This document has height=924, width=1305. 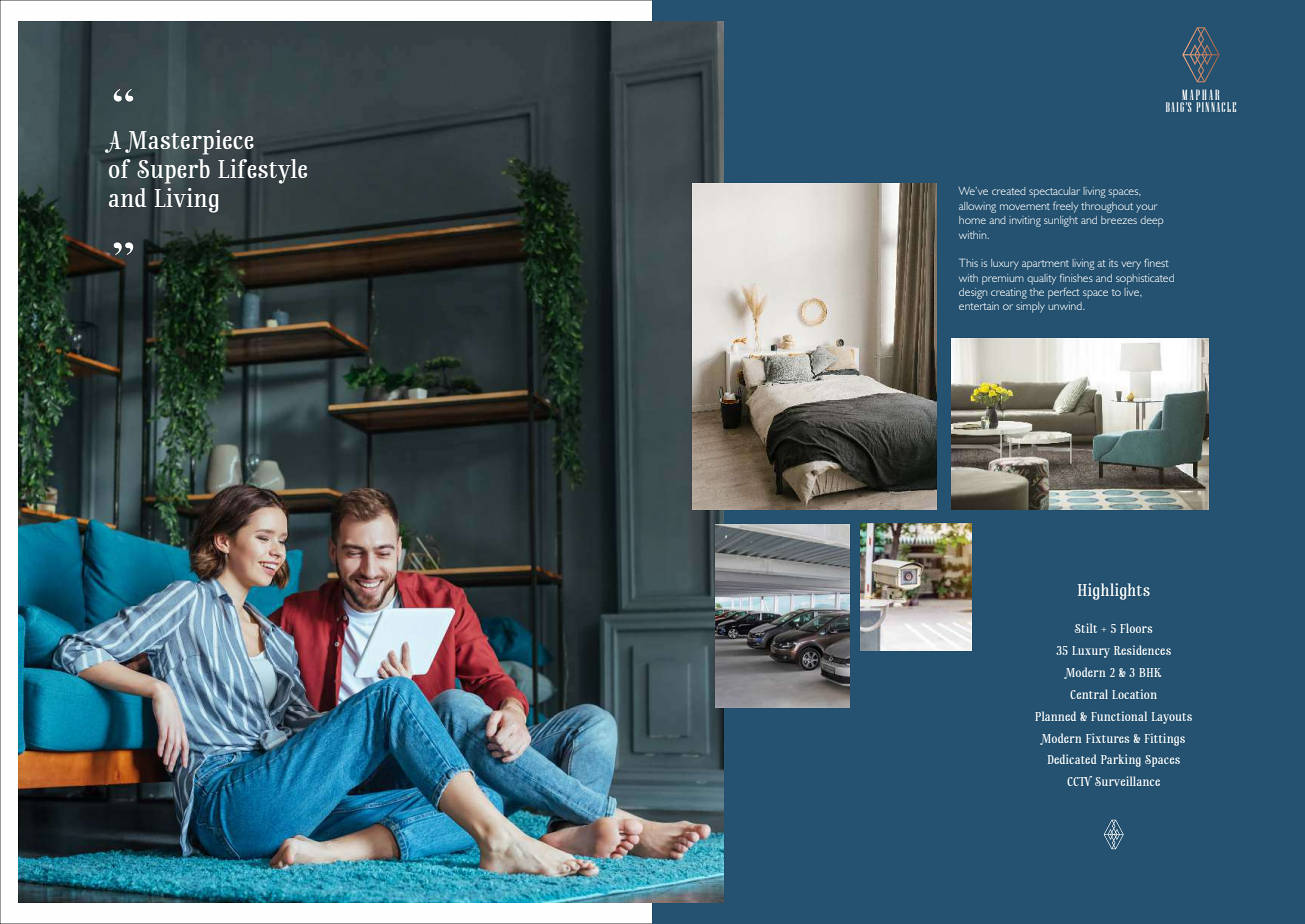 I want to click on PINNACLE, so click(x=1216, y=105).
